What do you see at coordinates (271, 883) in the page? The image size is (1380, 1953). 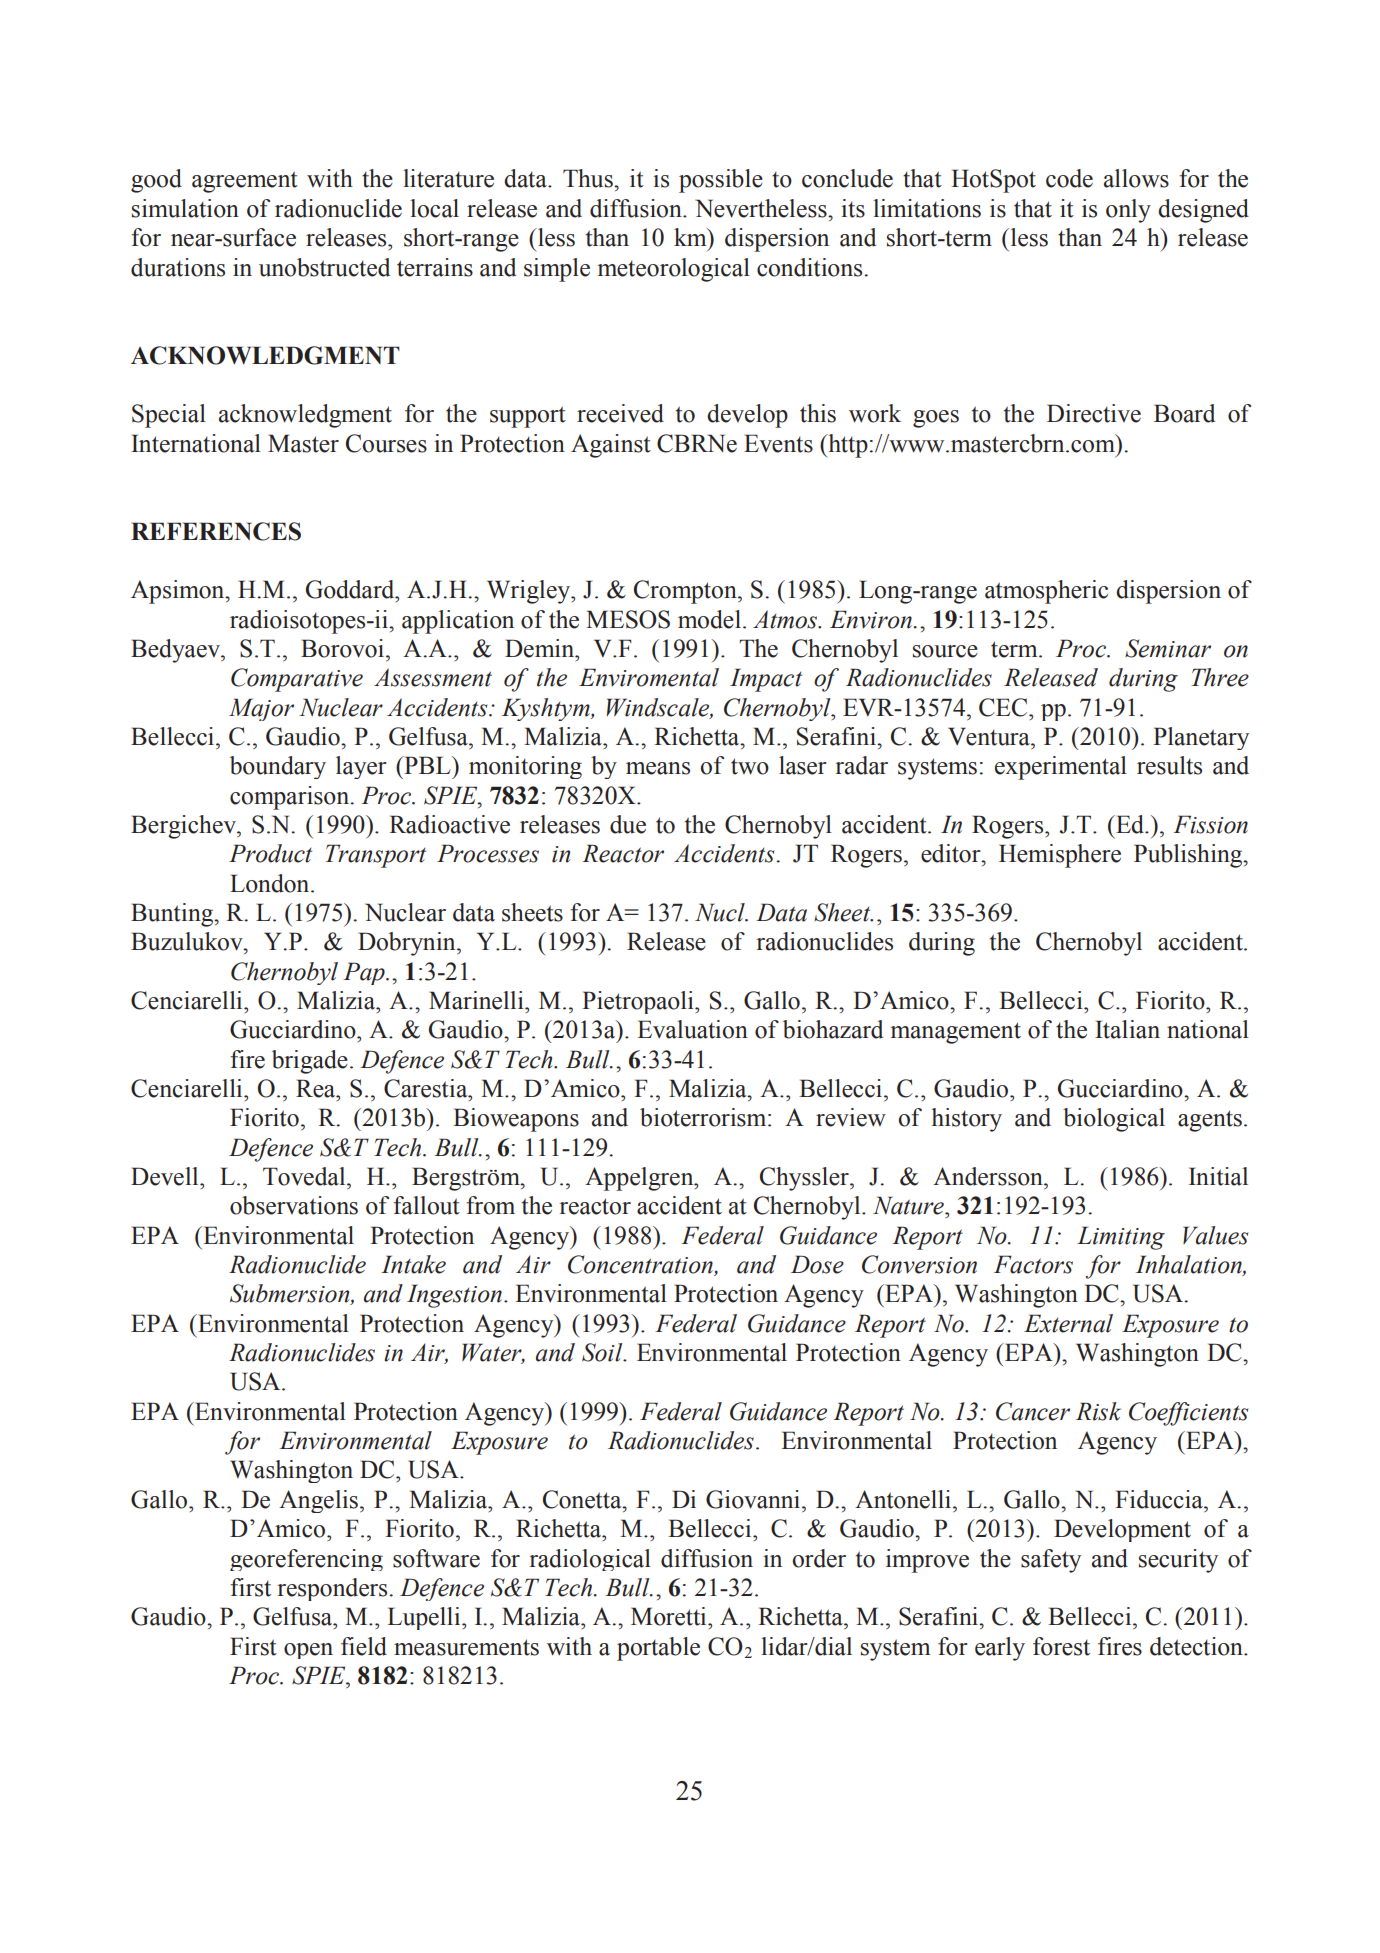 I see `London` at bounding box center [271, 883].
